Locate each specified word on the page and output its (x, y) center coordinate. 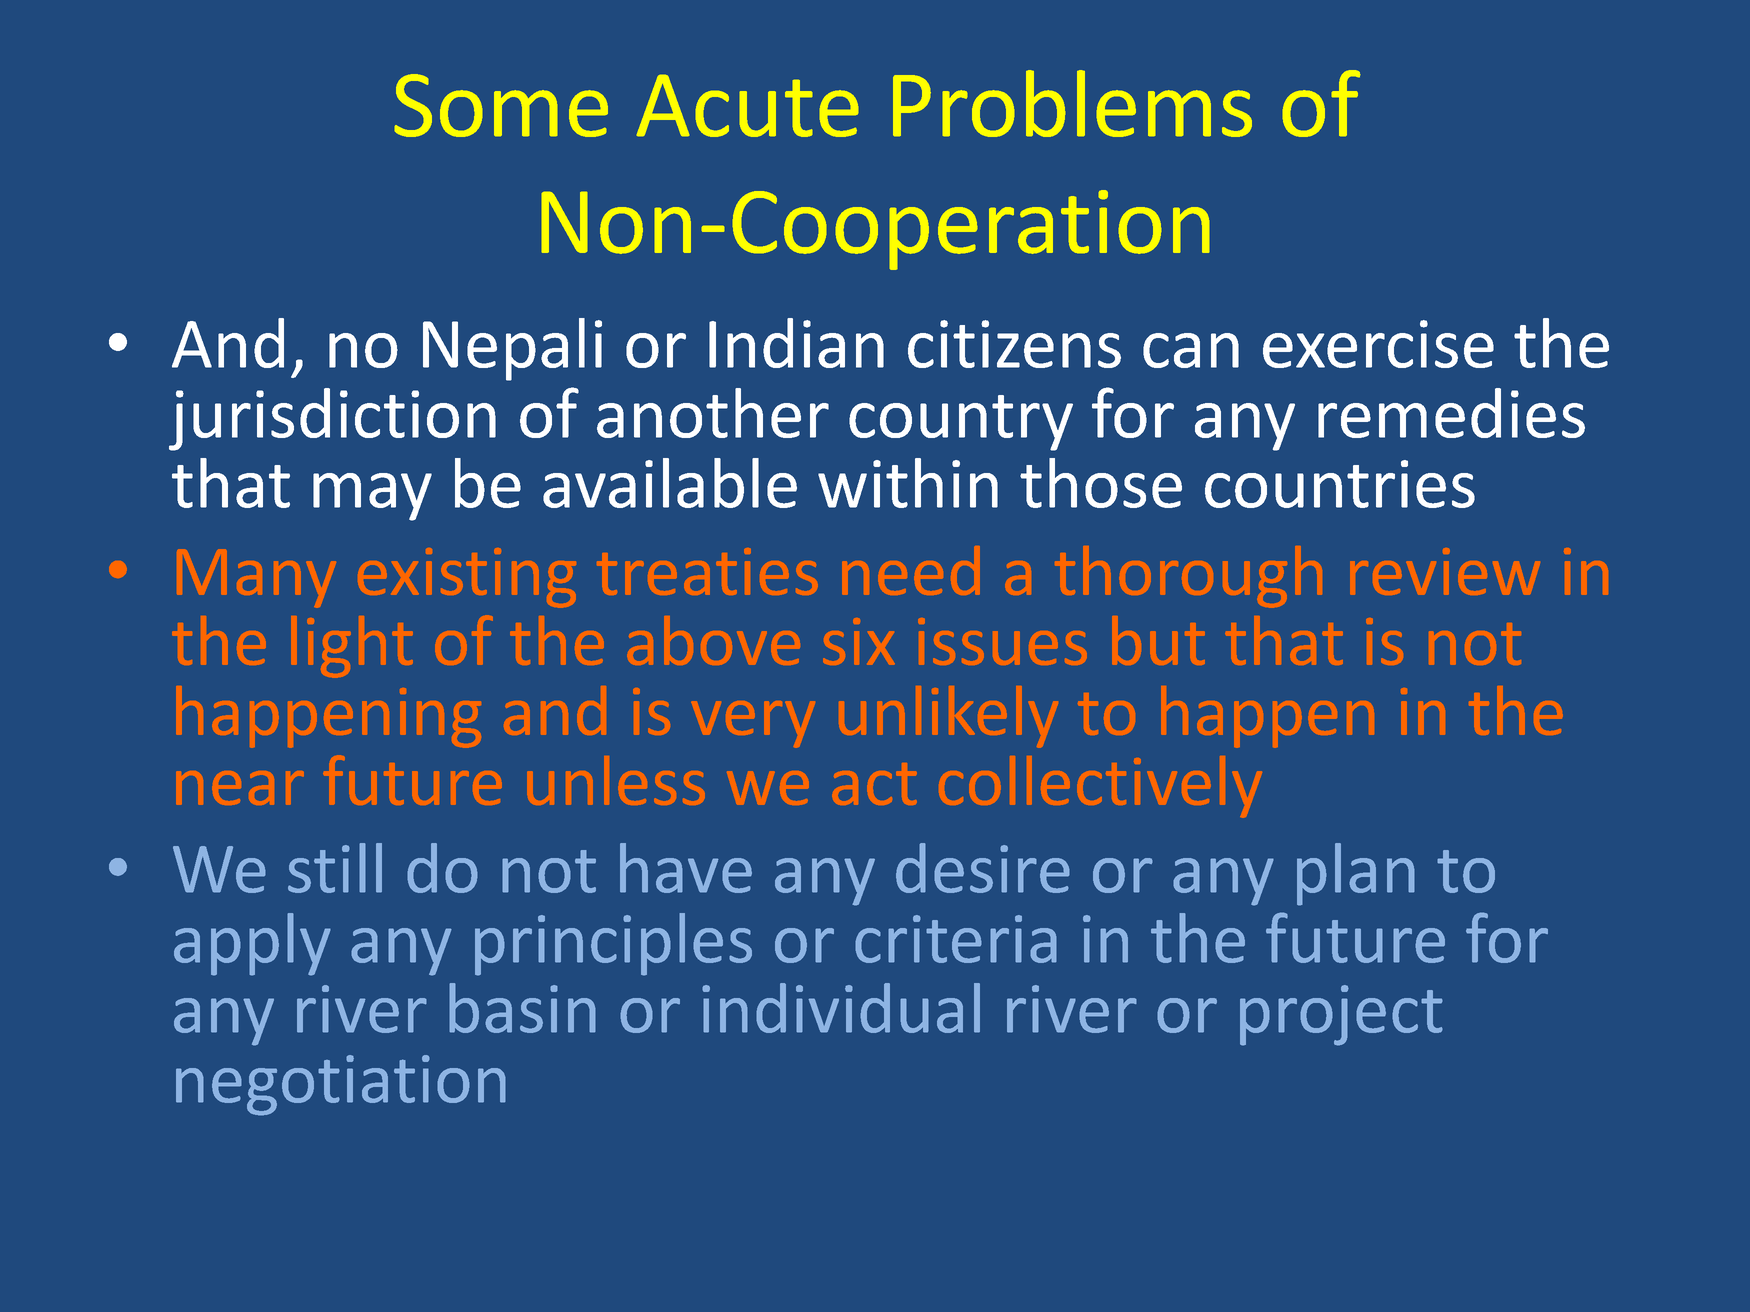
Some (501, 105)
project (1341, 1015)
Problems (1072, 103)
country (961, 423)
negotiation (341, 1085)
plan (1356, 874)
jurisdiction (332, 419)
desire (983, 868)
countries (1340, 484)
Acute (748, 106)
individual (841, 1008)
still (335, 868)
